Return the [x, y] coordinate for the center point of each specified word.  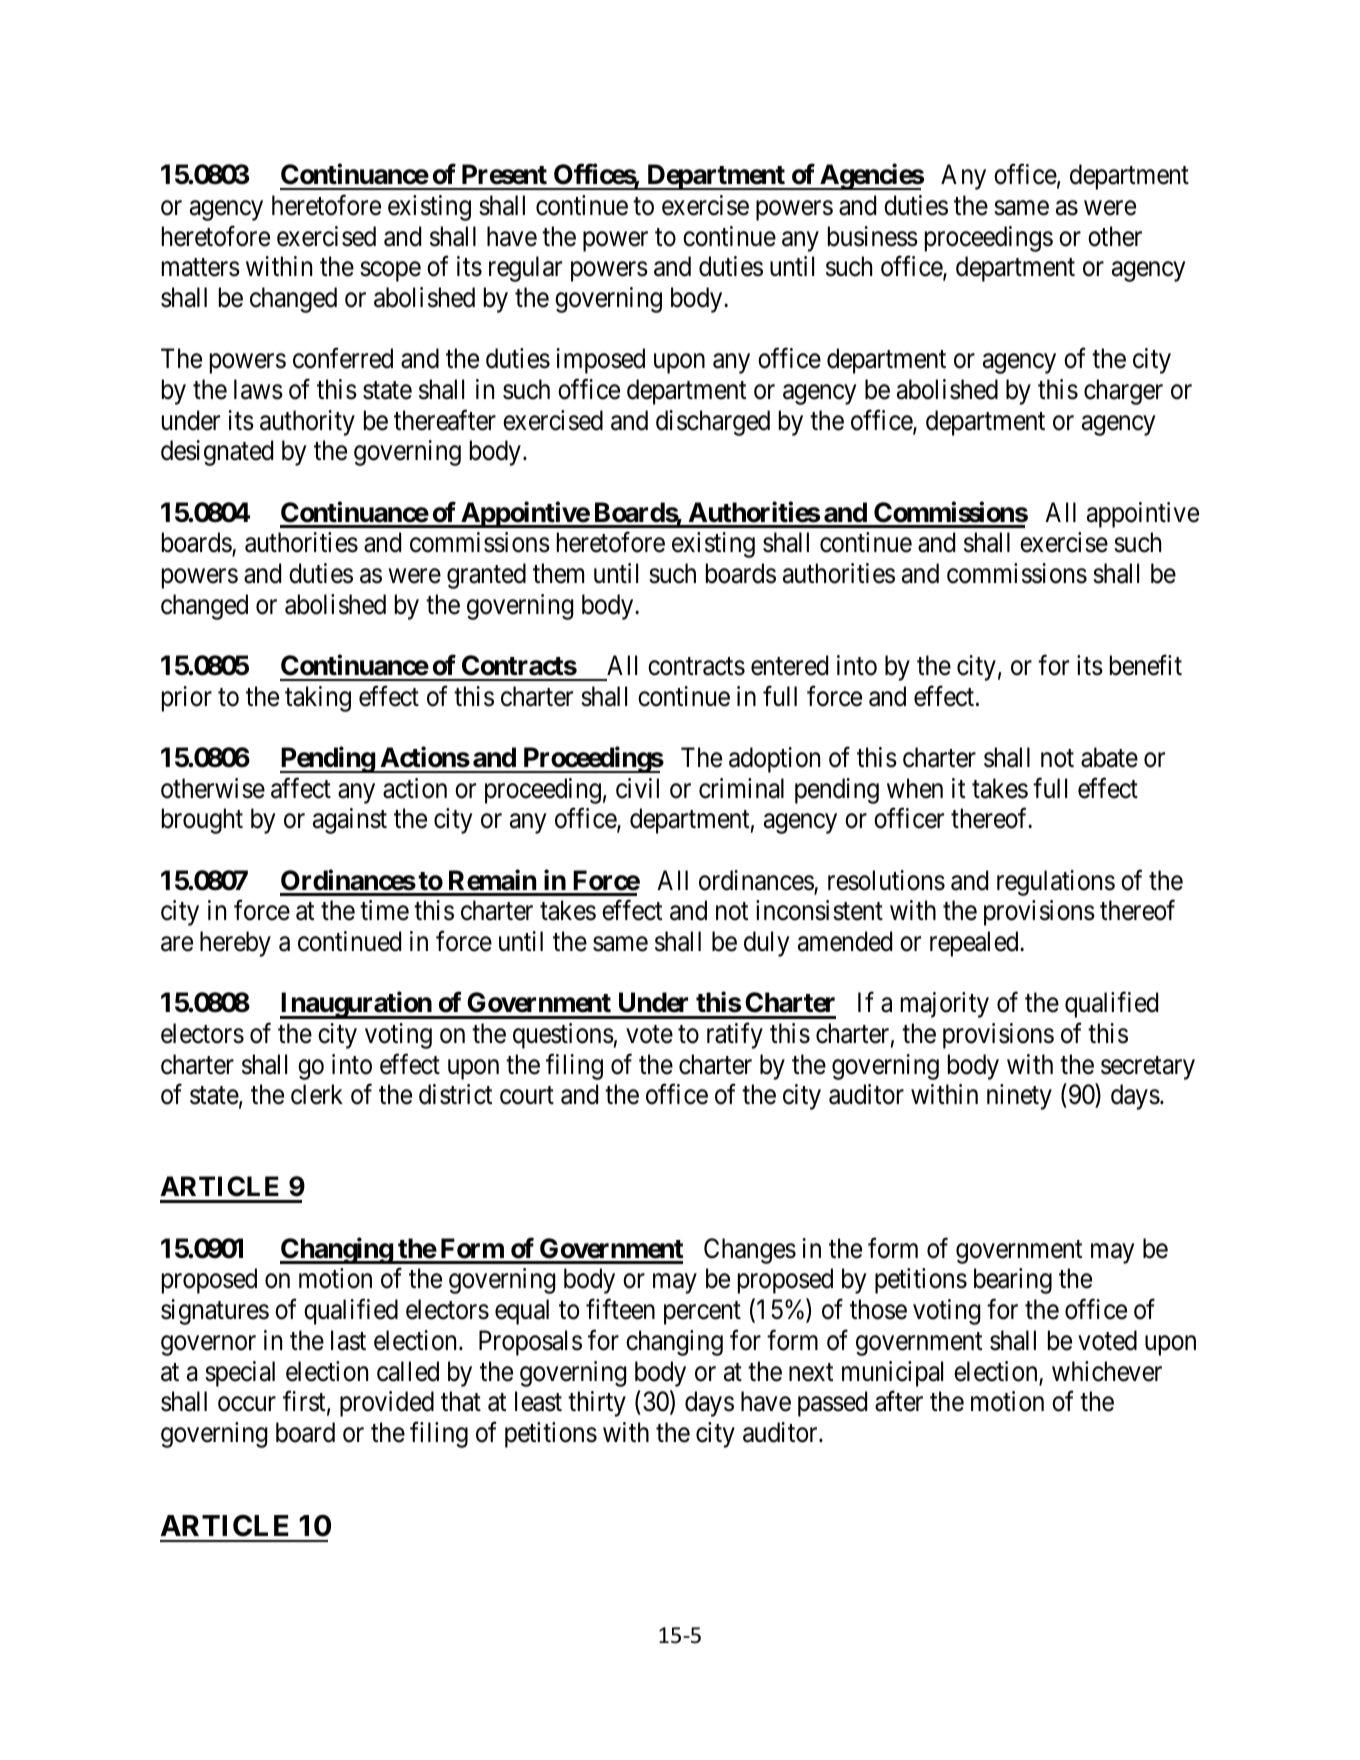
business [873, 236]
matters [201, 268]
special [240, 1374]
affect [301, 788]
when [915, 788]
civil [637, 788]
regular [525, 269]
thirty [597, 1404]
